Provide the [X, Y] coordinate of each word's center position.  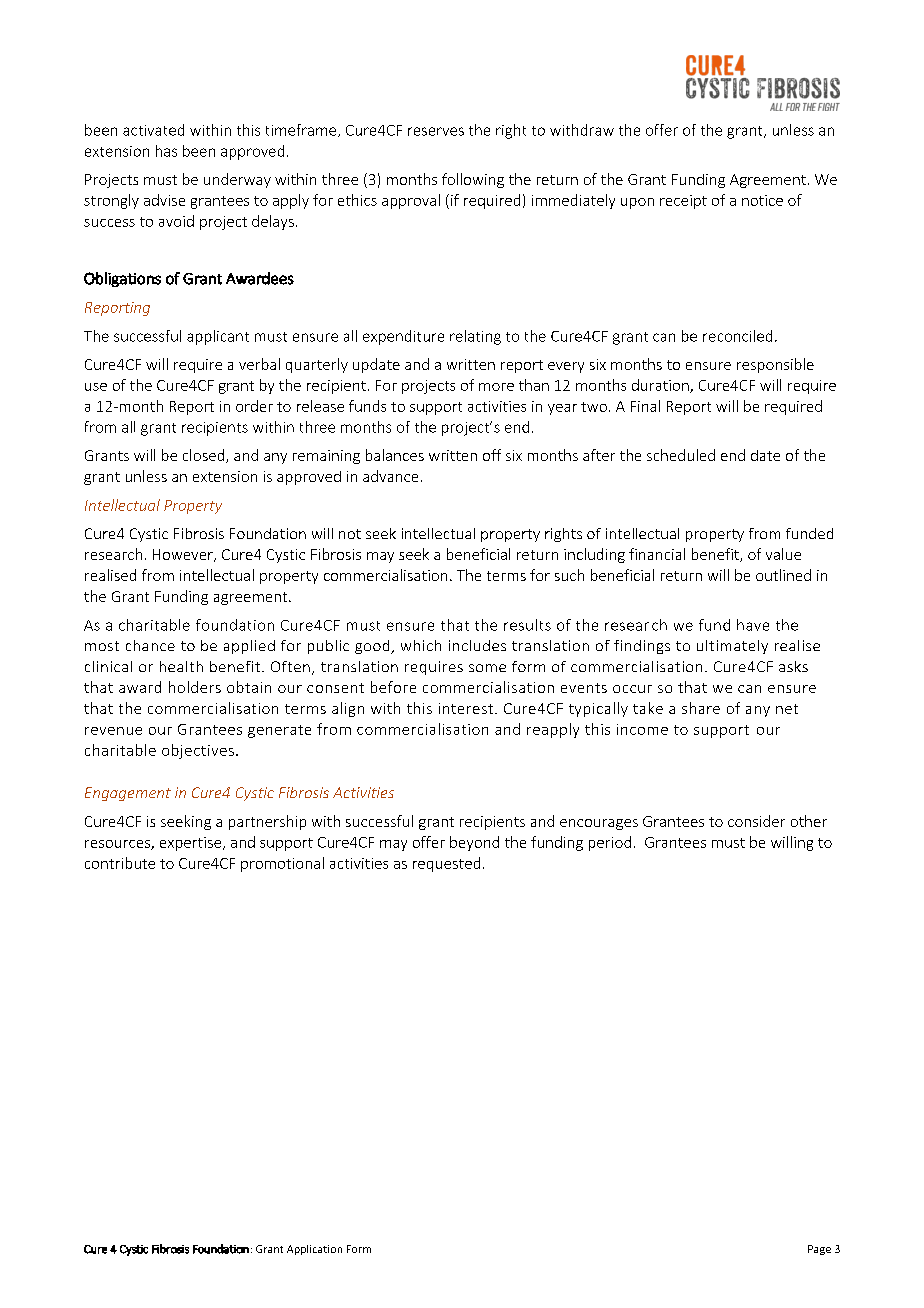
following [473, 180]
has [166, 151]
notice [762, 200]
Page [819, 1250]
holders [195, 687]
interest [466, 708]
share [701, 708]
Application [314, 1250]
